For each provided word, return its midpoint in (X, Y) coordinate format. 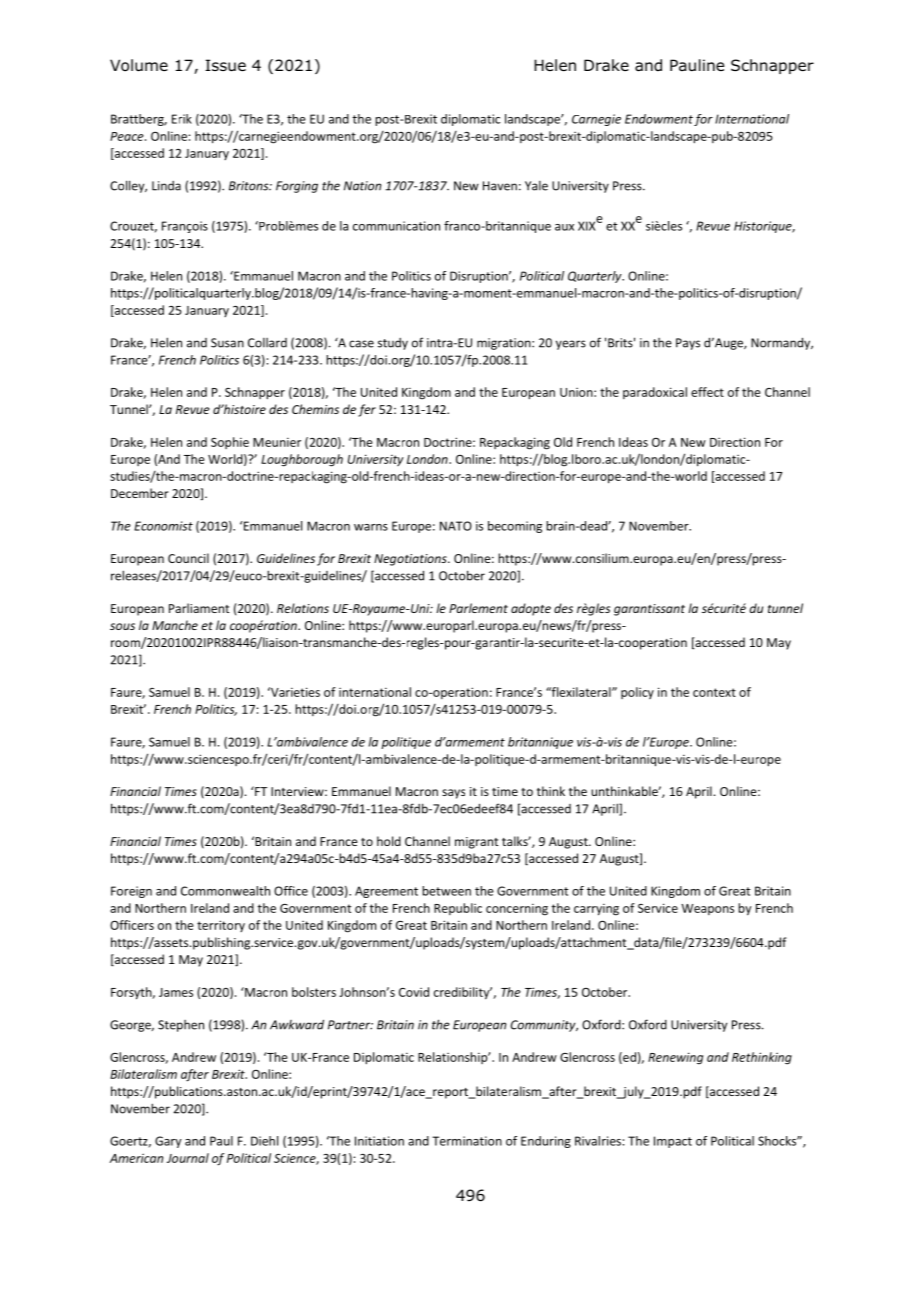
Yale (536, 186)
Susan (227, 343)
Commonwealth (225, 891)
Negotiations (411, 560)
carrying (596, 910)
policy (637, 693)
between (446, 891)
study (393, 344)
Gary (168, 1142)
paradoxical (655, 393)
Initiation (379, 1141)
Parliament (199, 608)
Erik (182, 119)
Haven (500, 186)
